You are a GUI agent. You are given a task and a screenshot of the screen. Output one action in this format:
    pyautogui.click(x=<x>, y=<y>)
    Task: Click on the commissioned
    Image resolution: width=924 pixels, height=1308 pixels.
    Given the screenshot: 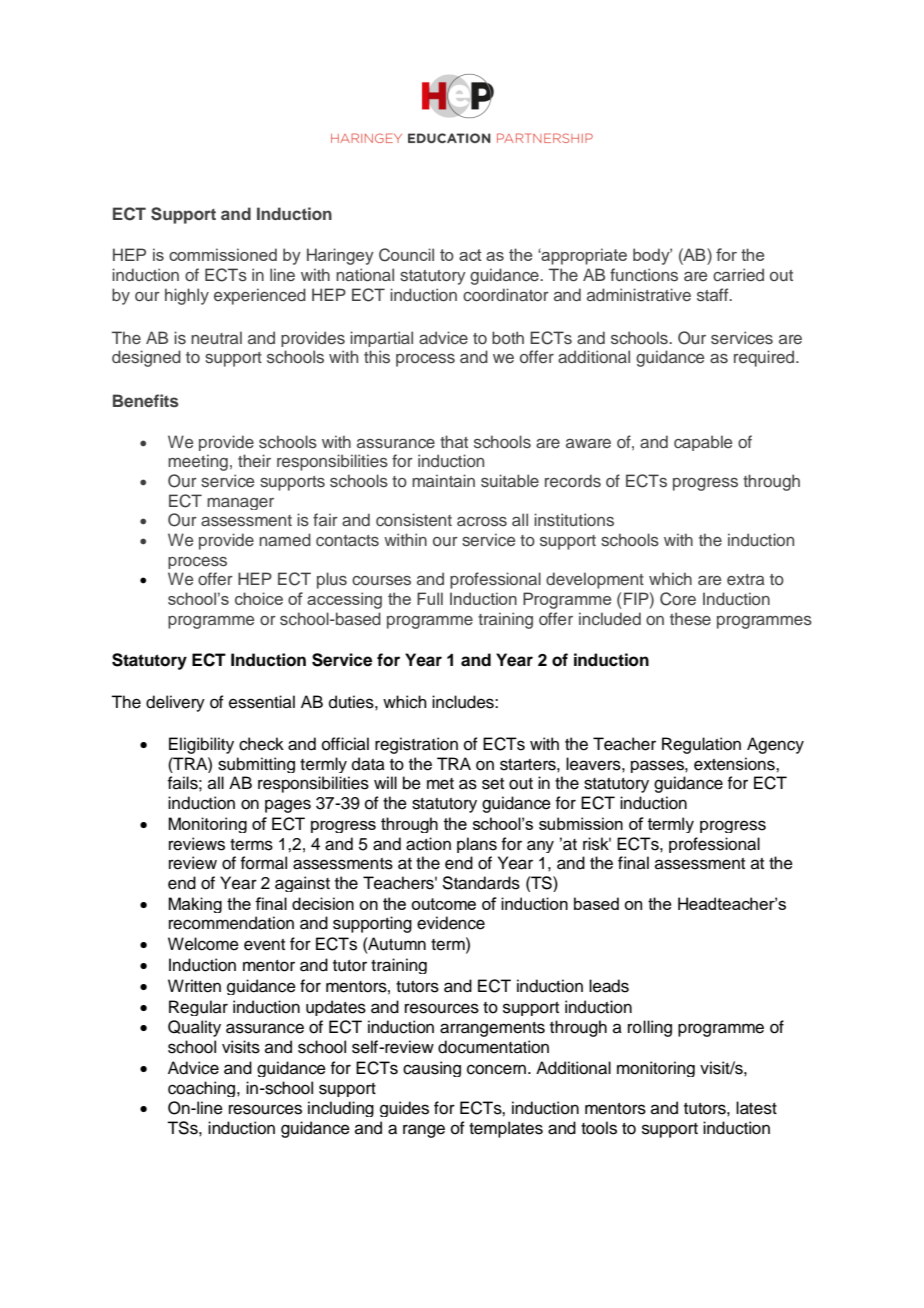 What is the action you would take?
    pyautogui.click(x=223, y=254)
